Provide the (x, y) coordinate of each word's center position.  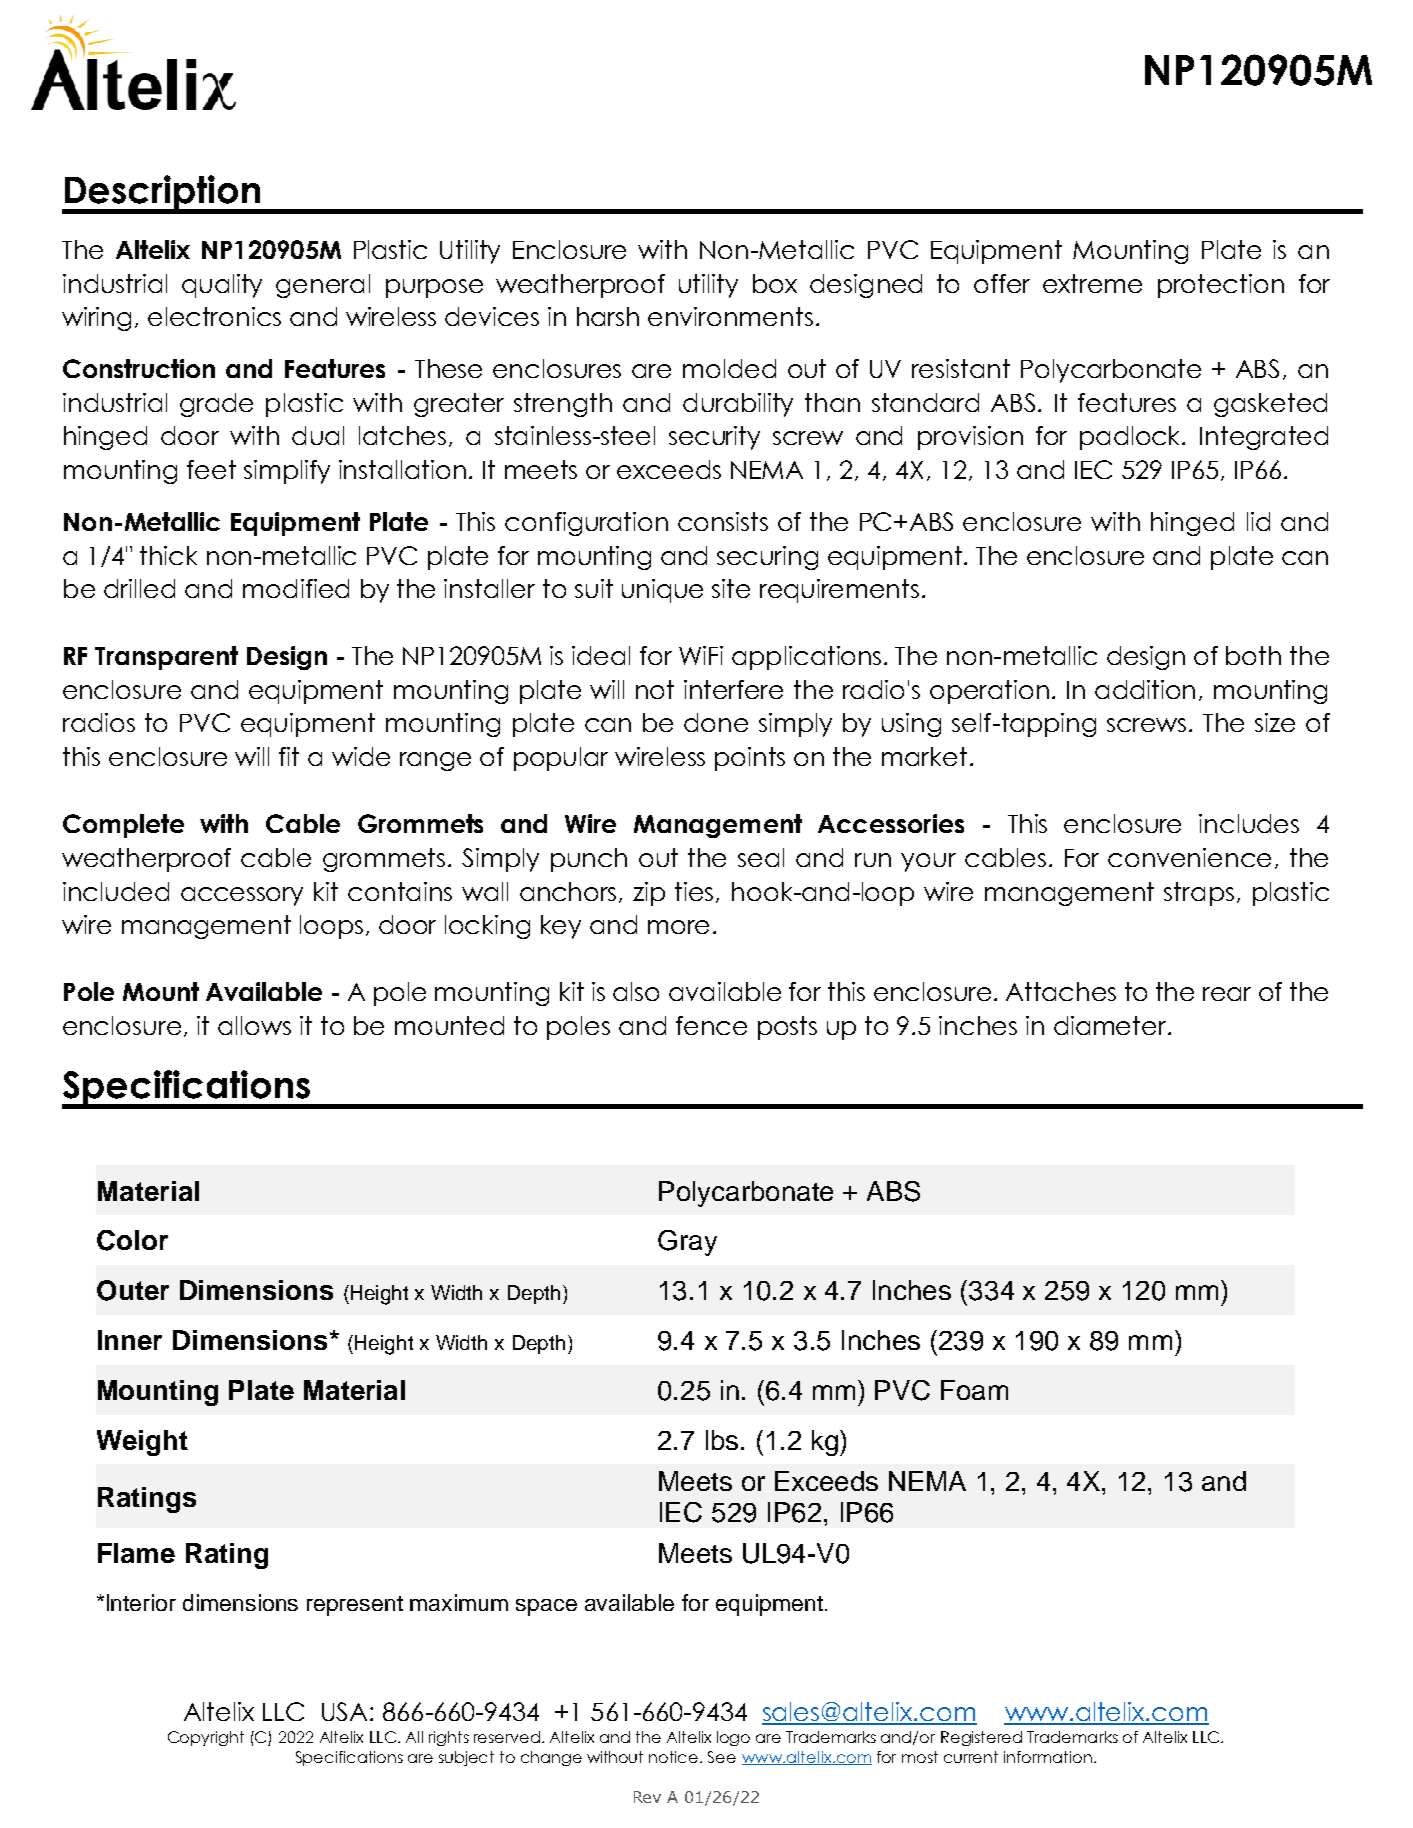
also (636, 991)
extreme (1092, 283)
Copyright (206, 1738)
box (775, 283)
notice (675, 1757)
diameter (1111, 1025)
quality (222, 286)
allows (254, 1025)
